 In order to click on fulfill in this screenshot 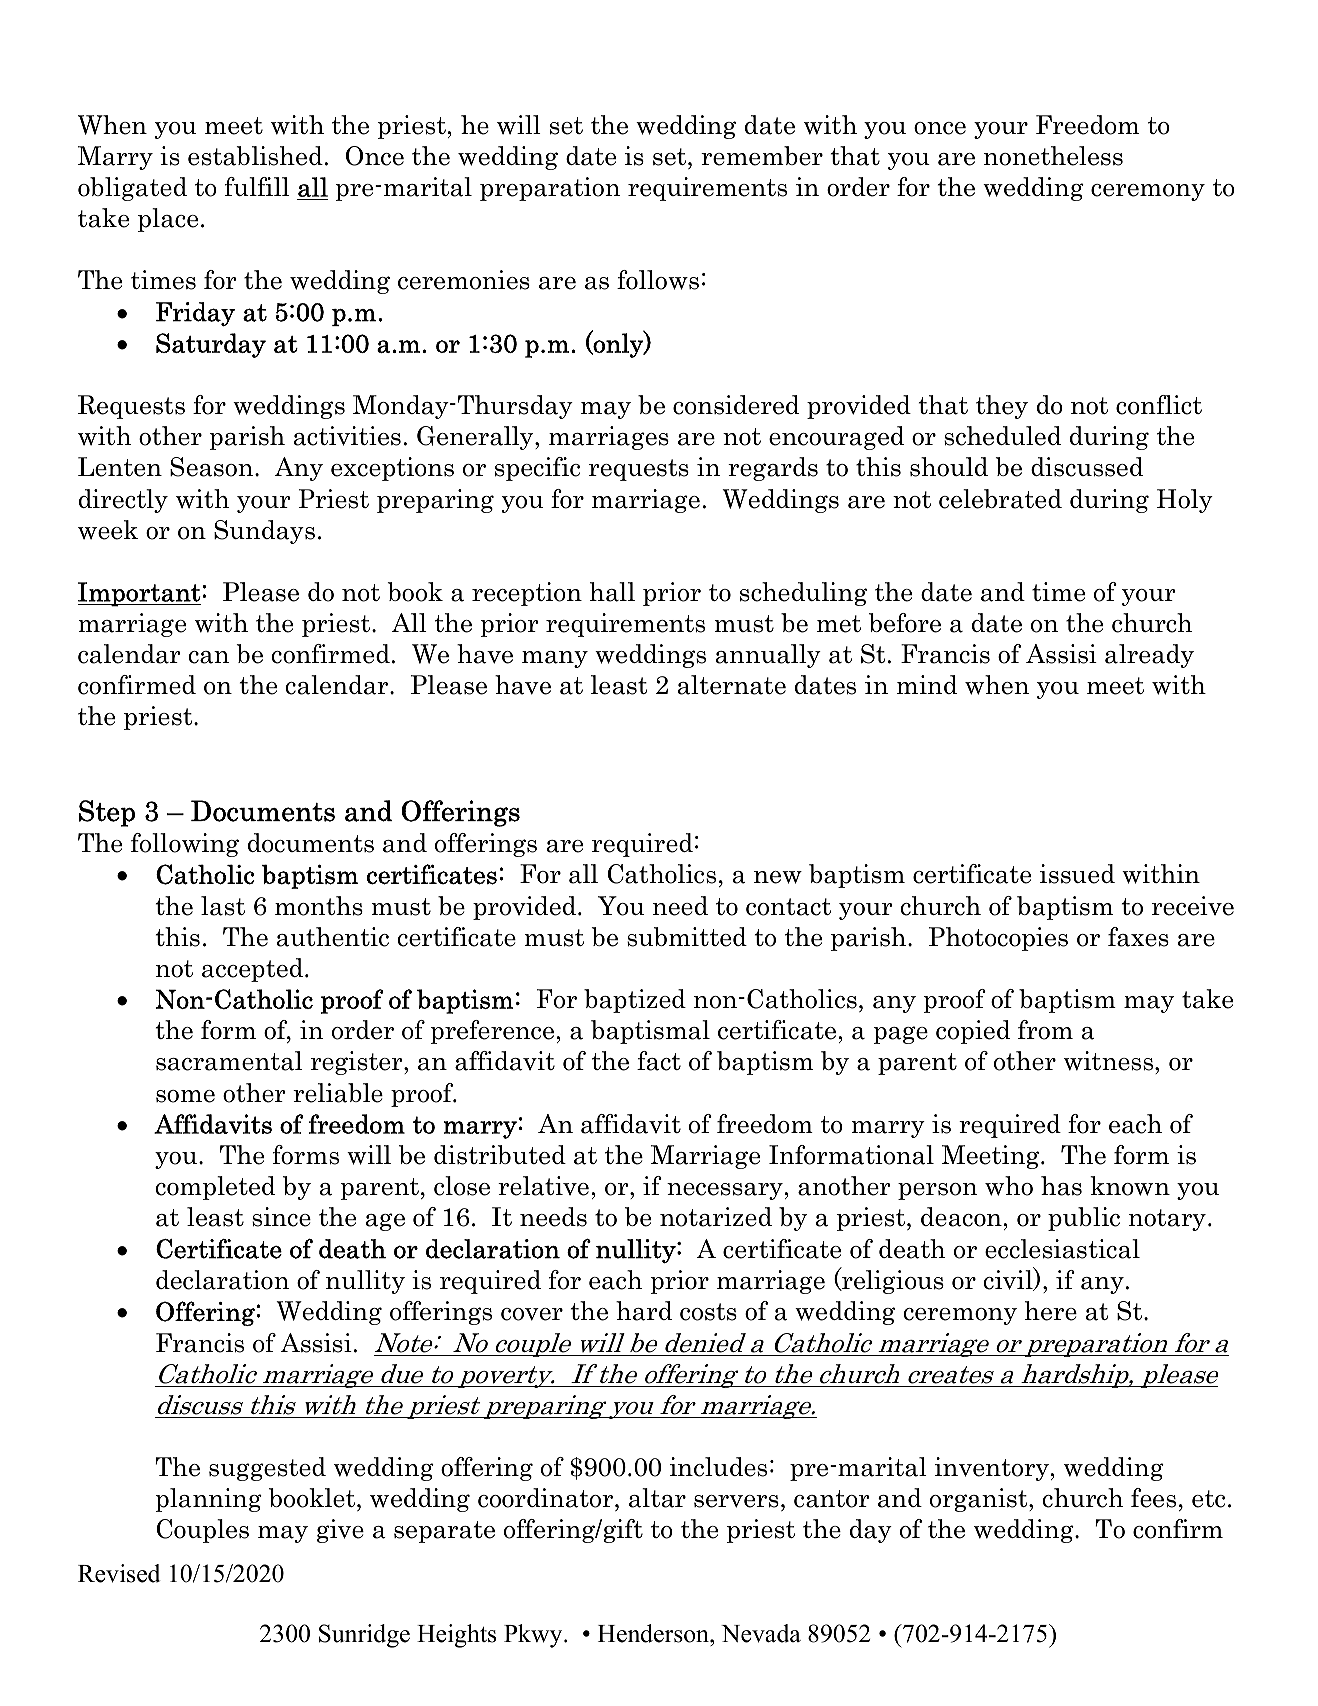, I will do `click(257, 186)`.
